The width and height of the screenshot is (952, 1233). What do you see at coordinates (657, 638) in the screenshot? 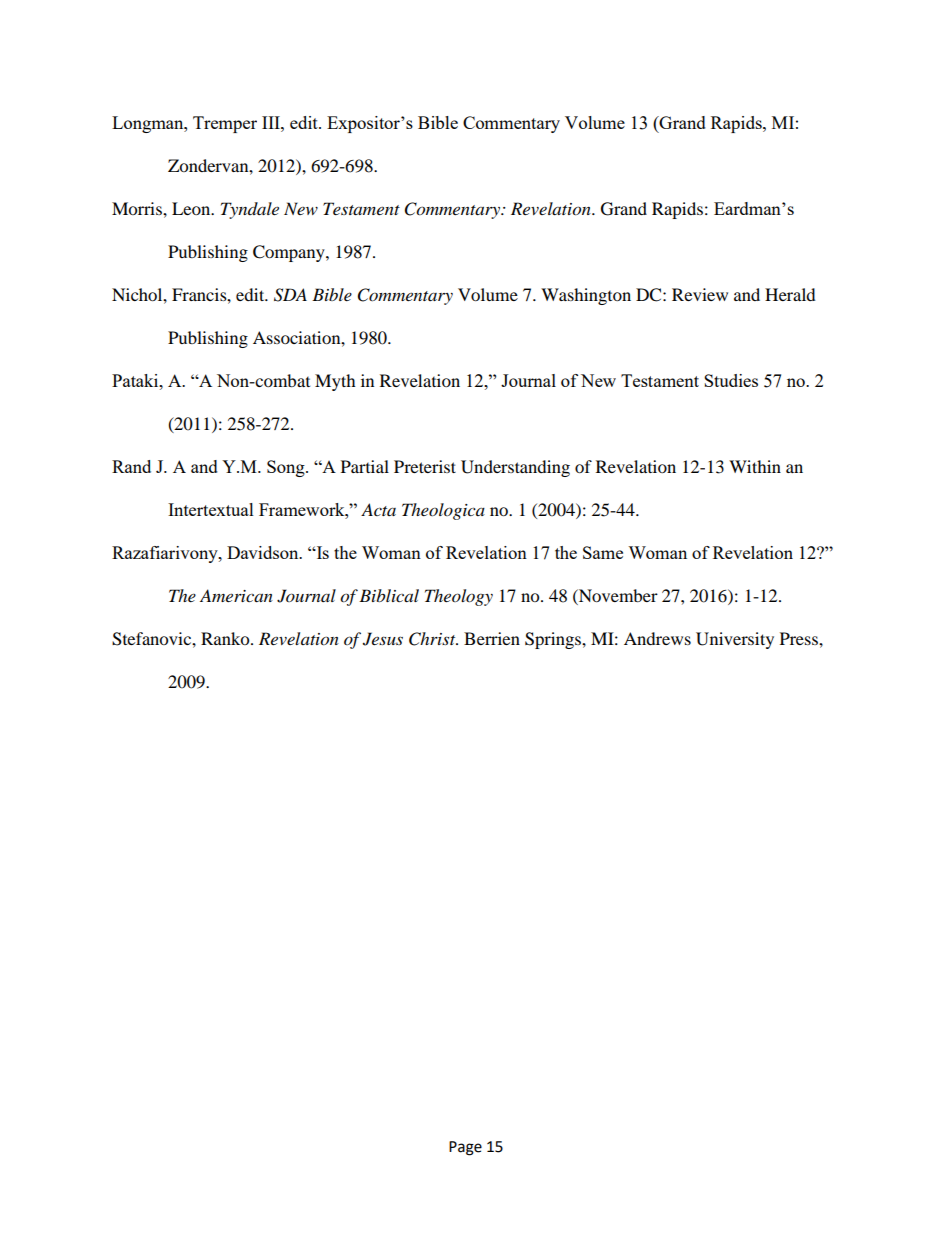
I see `Andrews` at bounding box center [657, 638].
